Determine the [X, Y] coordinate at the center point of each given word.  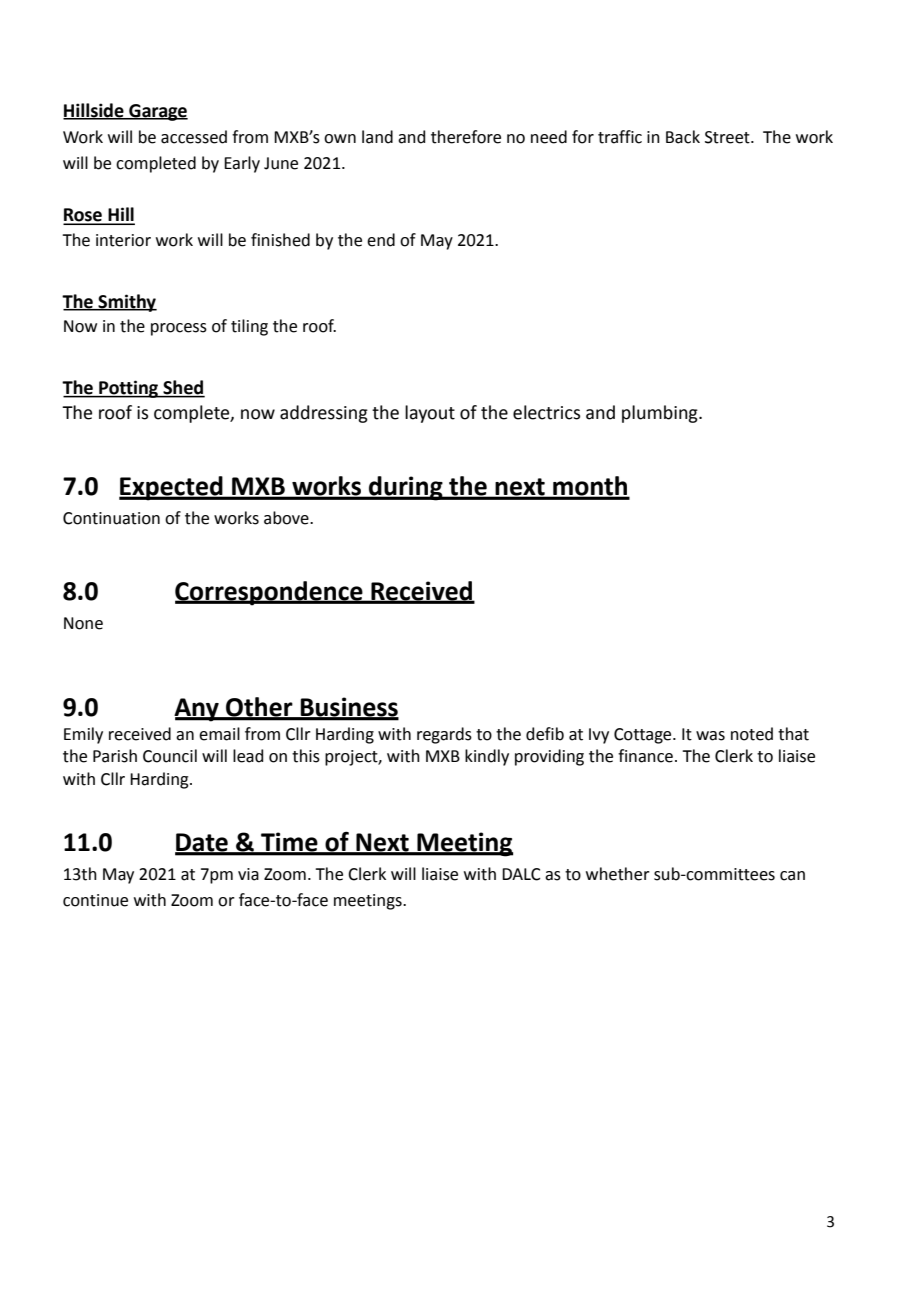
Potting [129, 389]
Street [728, 137]
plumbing [661, 414]
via [248, 874]
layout [430, 414]
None [83, 623]
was [710, 736]
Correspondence [270, 593]
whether [618, 874]
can [792, 876]
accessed [194, 137]
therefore [466, 137]
